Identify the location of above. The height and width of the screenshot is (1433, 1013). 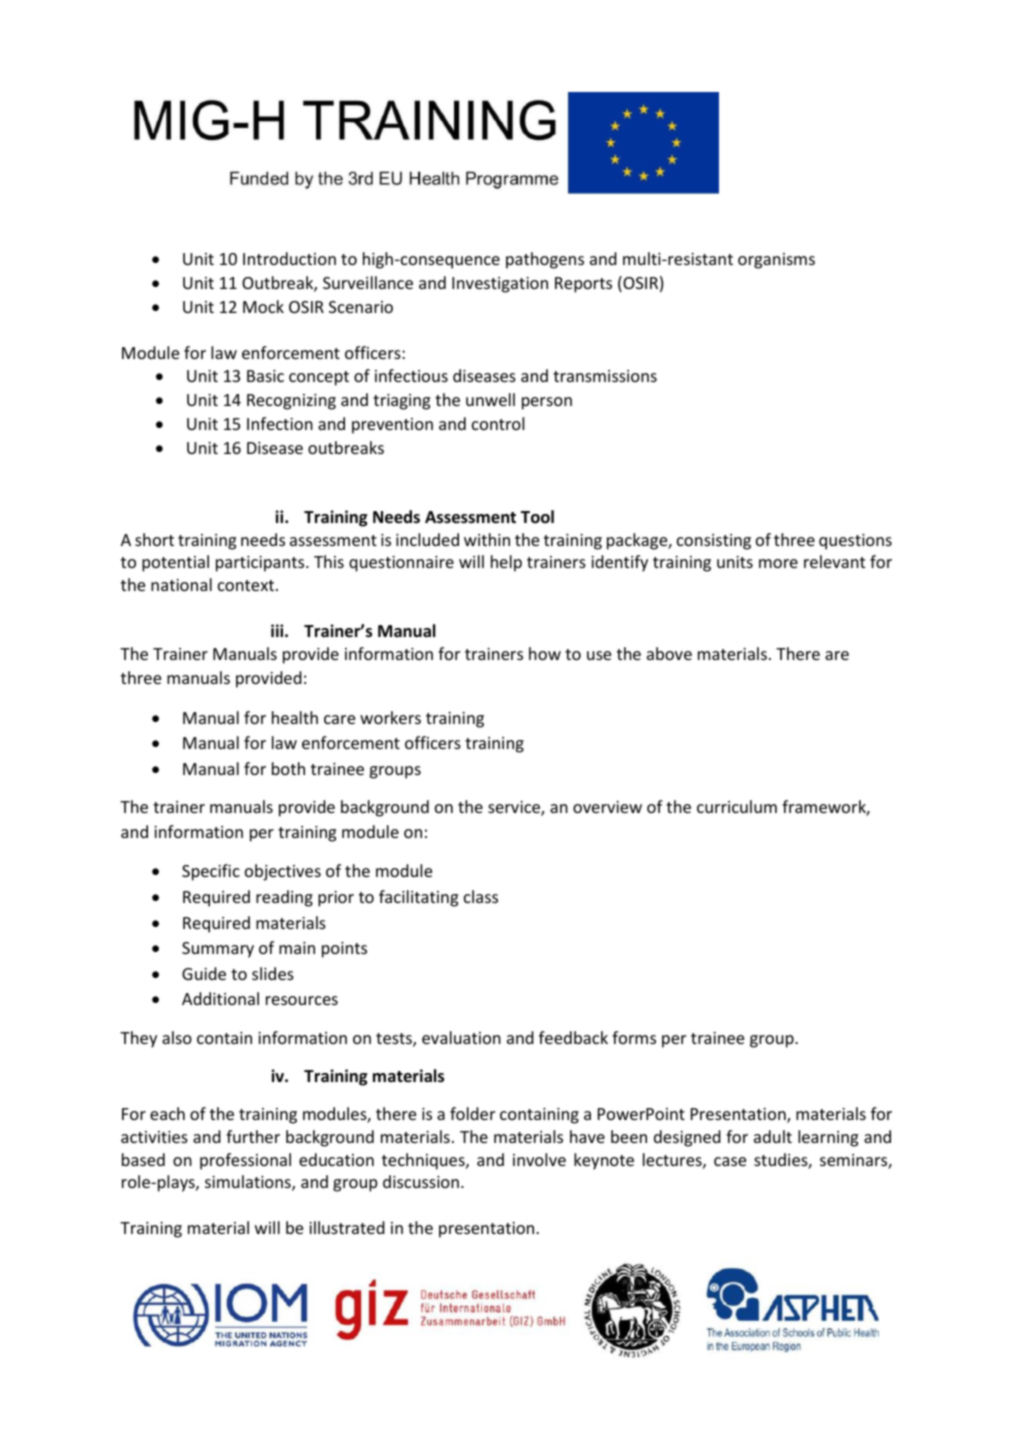
(669, 653).
